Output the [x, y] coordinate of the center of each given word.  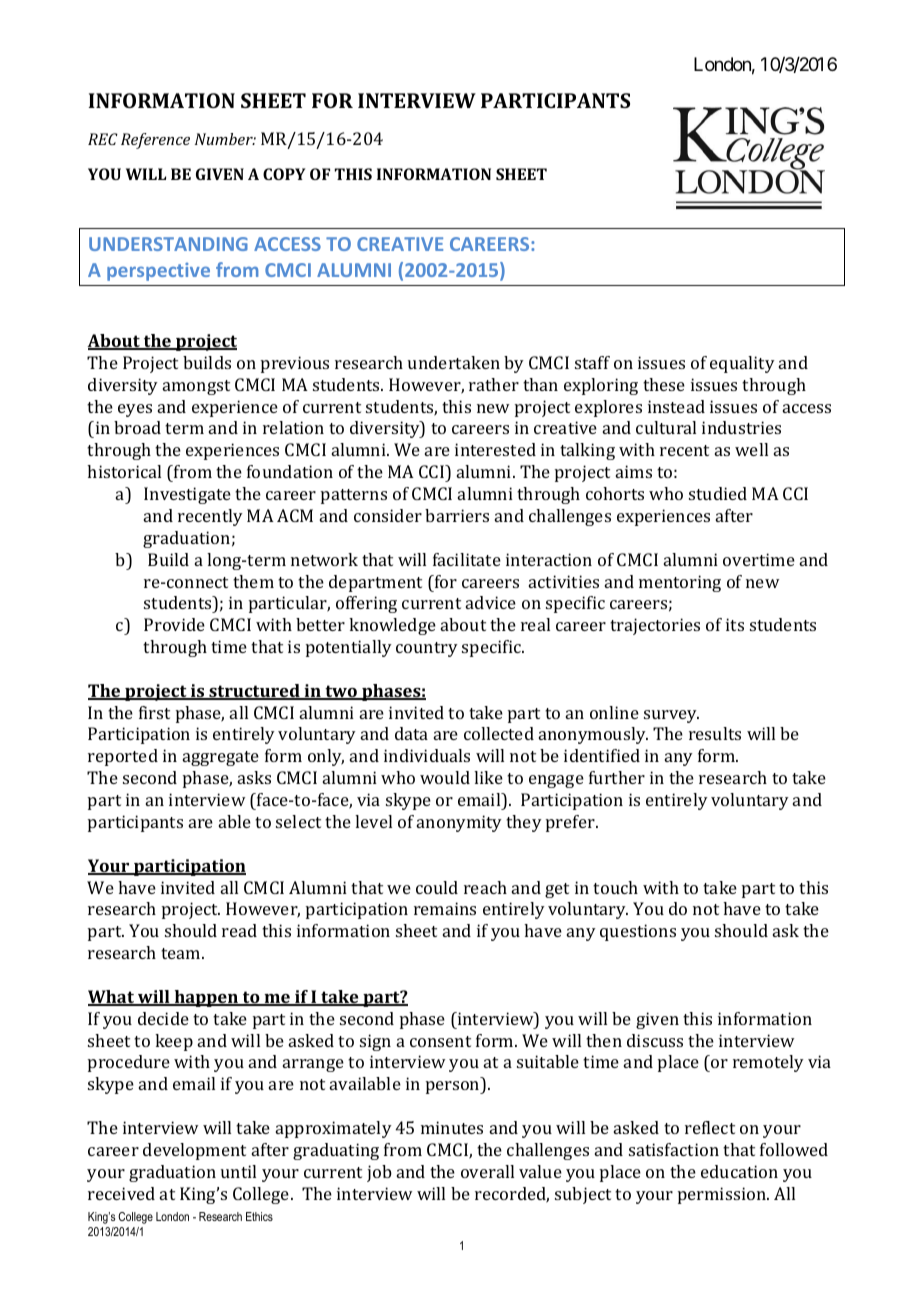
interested [495, 449]
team [182, 953]
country [427, 649]
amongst [196, 387]
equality [742, 364]
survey [671, 716]
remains [445, 908]
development [194, 1151]
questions [638, 932]
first [154, 712]
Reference [155, 141]
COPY [284, 174]
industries [741, 427]
